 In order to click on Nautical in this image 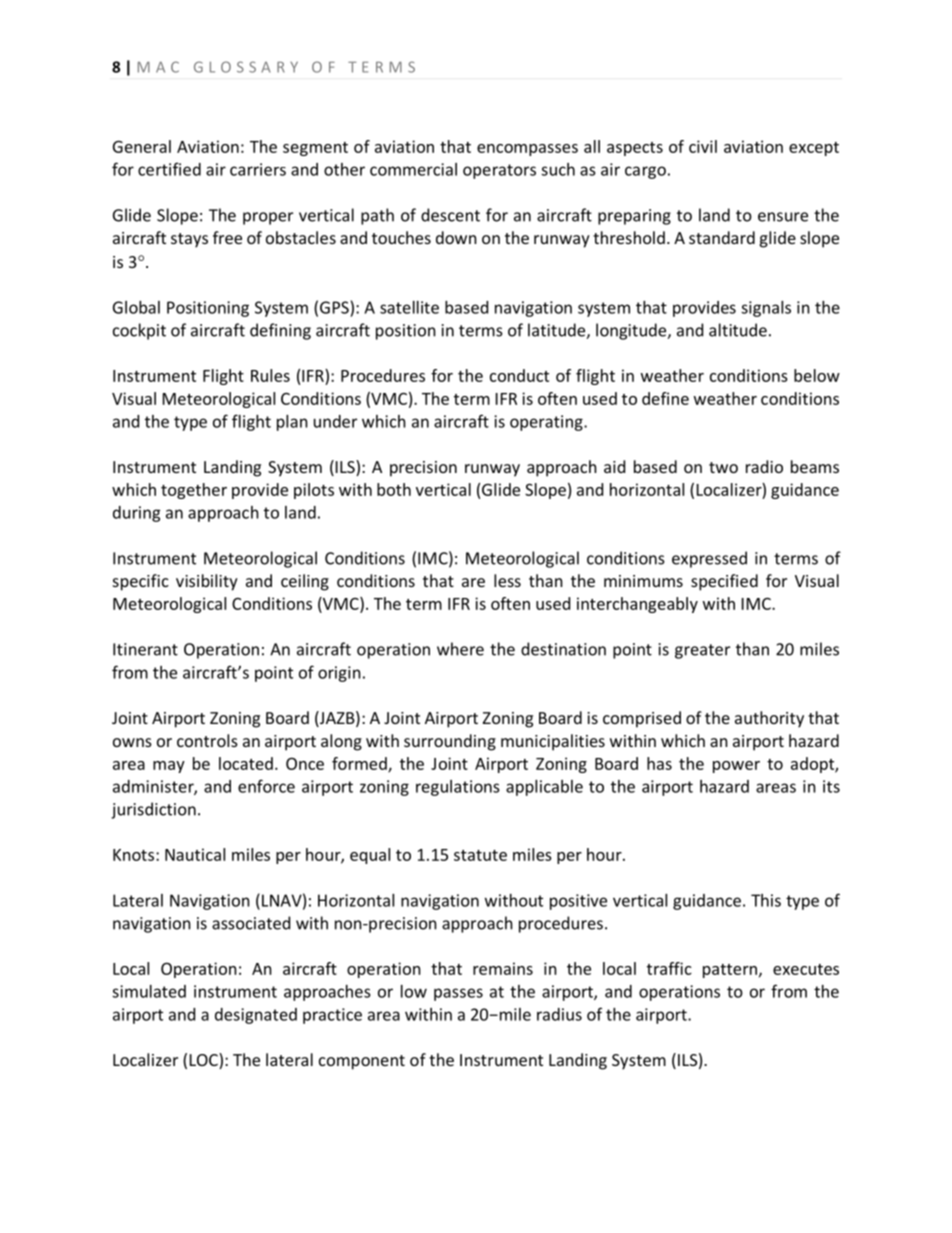, I will do `click(195, 854)`.
